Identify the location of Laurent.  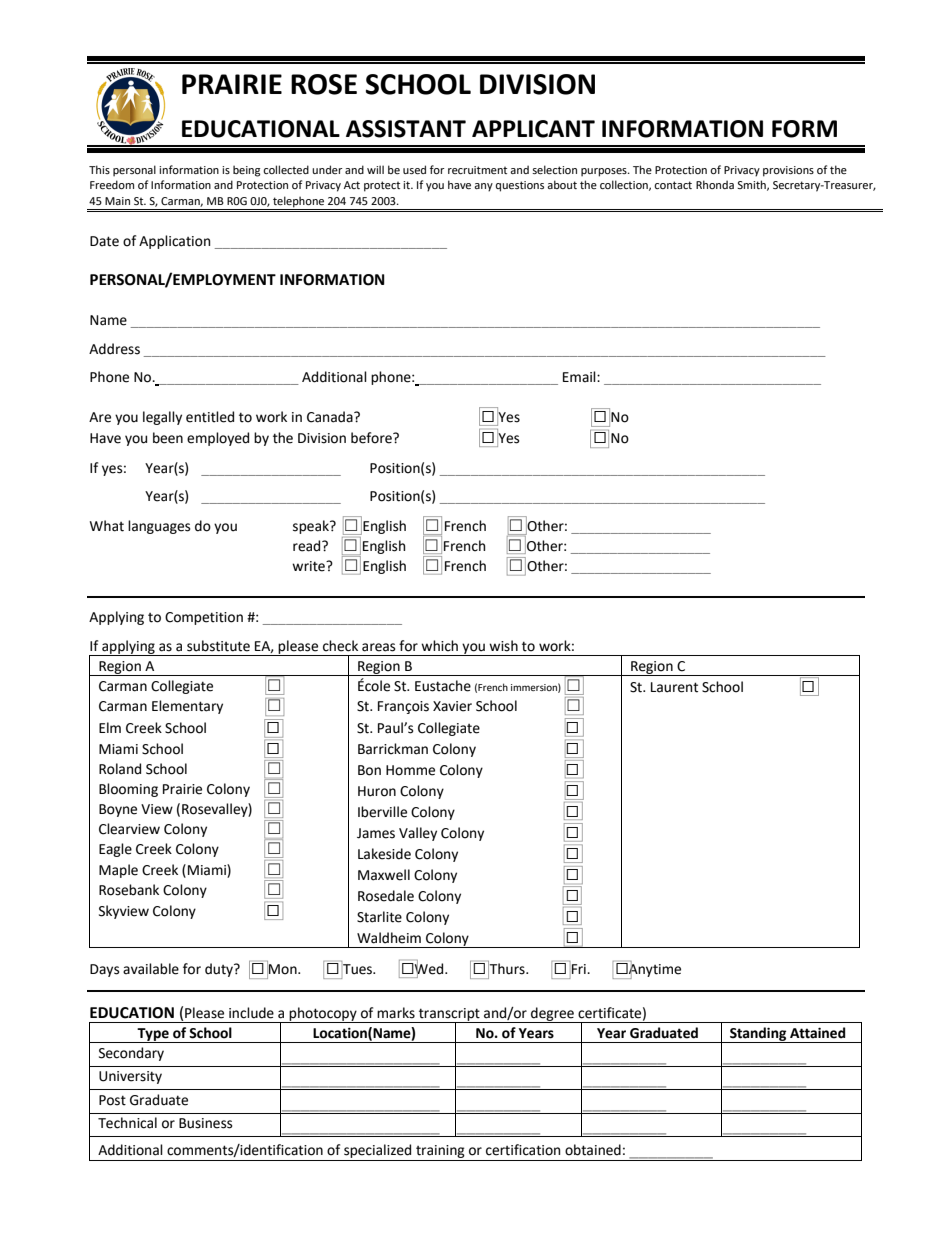
(674, 687).
